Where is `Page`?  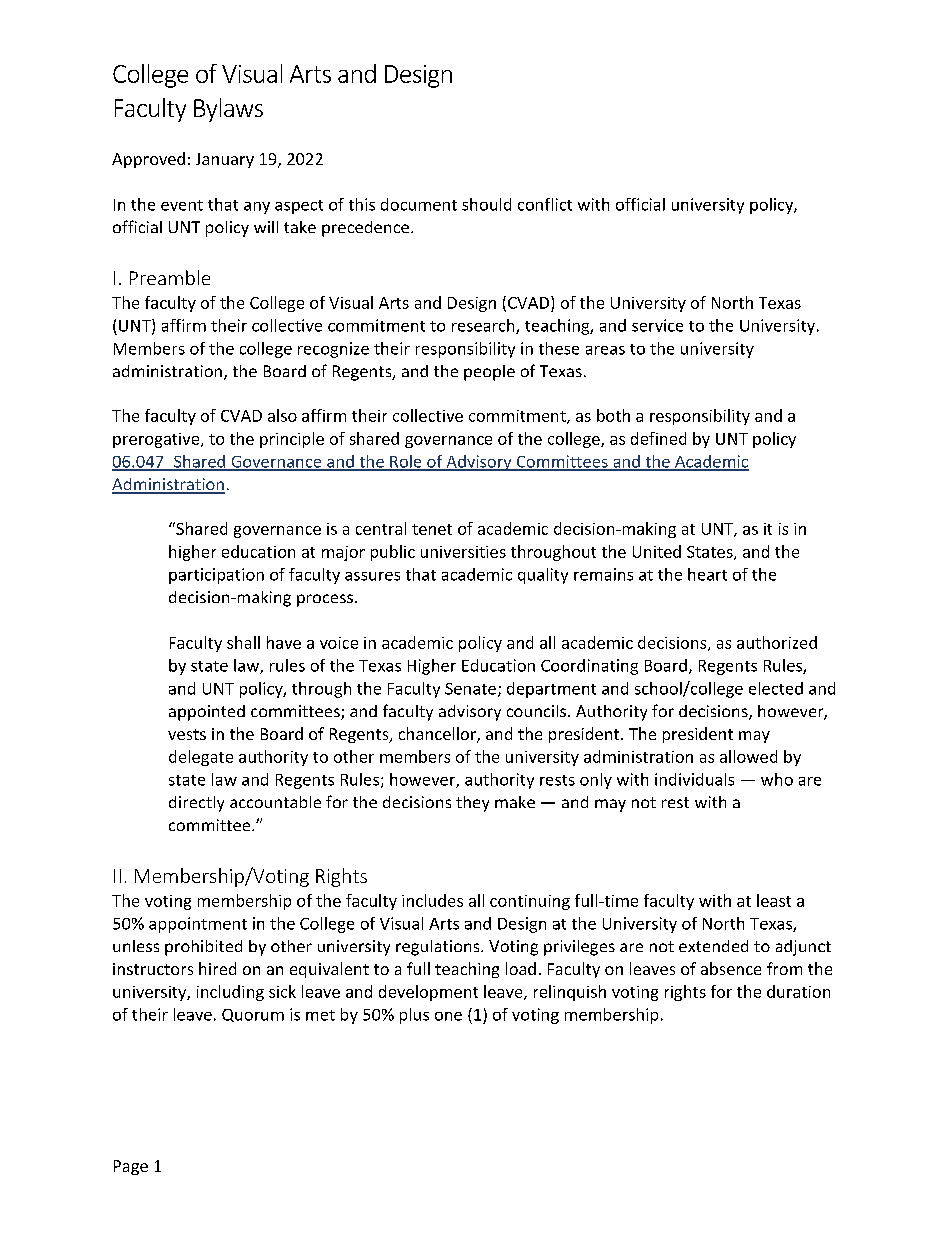
Page is located at coordinates (131, 1167).
